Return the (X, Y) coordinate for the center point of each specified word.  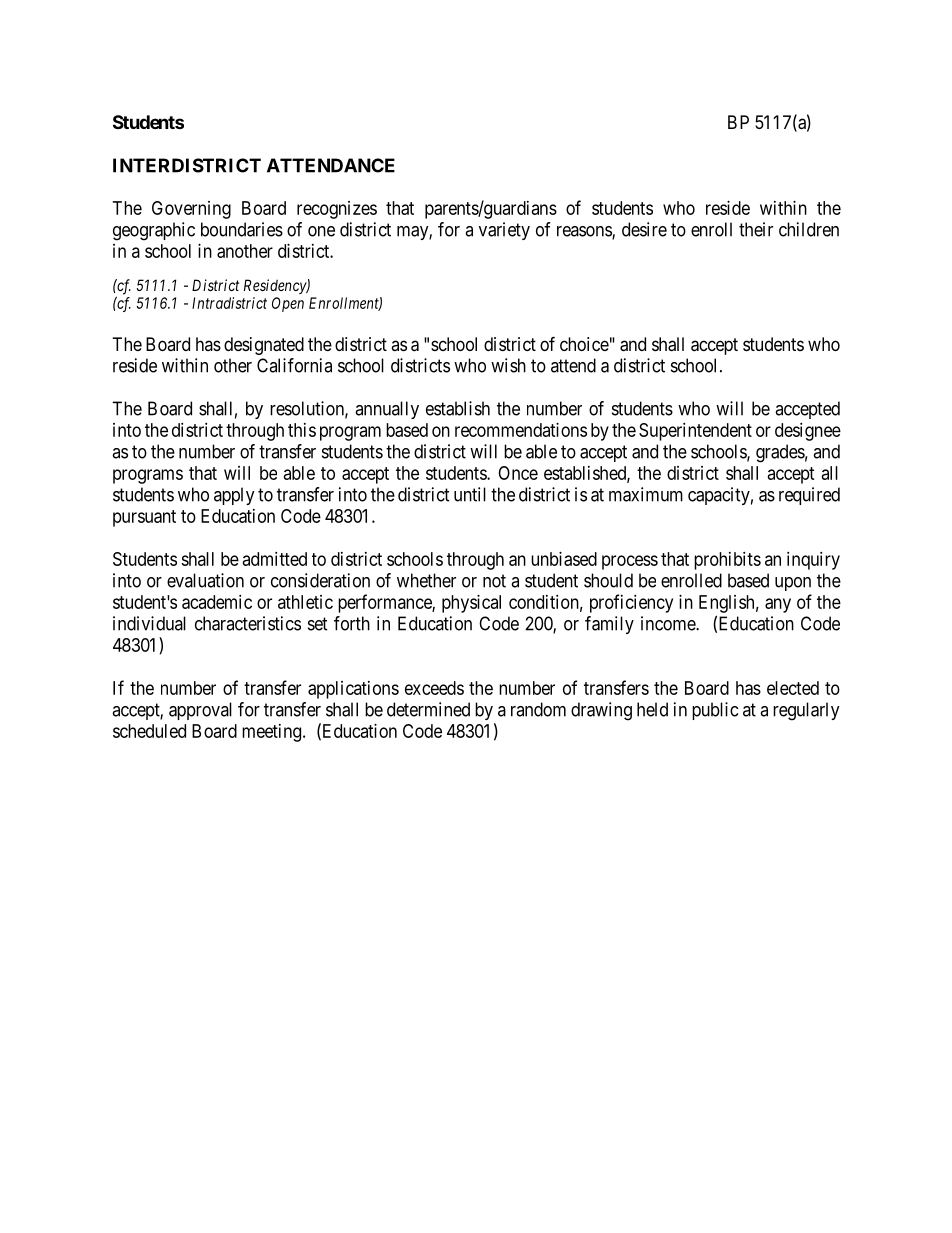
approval (200, 711)
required (809, 496)
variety (504, 231)
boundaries (242, 229)
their (756, 229)
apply (234, 496)
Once (518, 473)
